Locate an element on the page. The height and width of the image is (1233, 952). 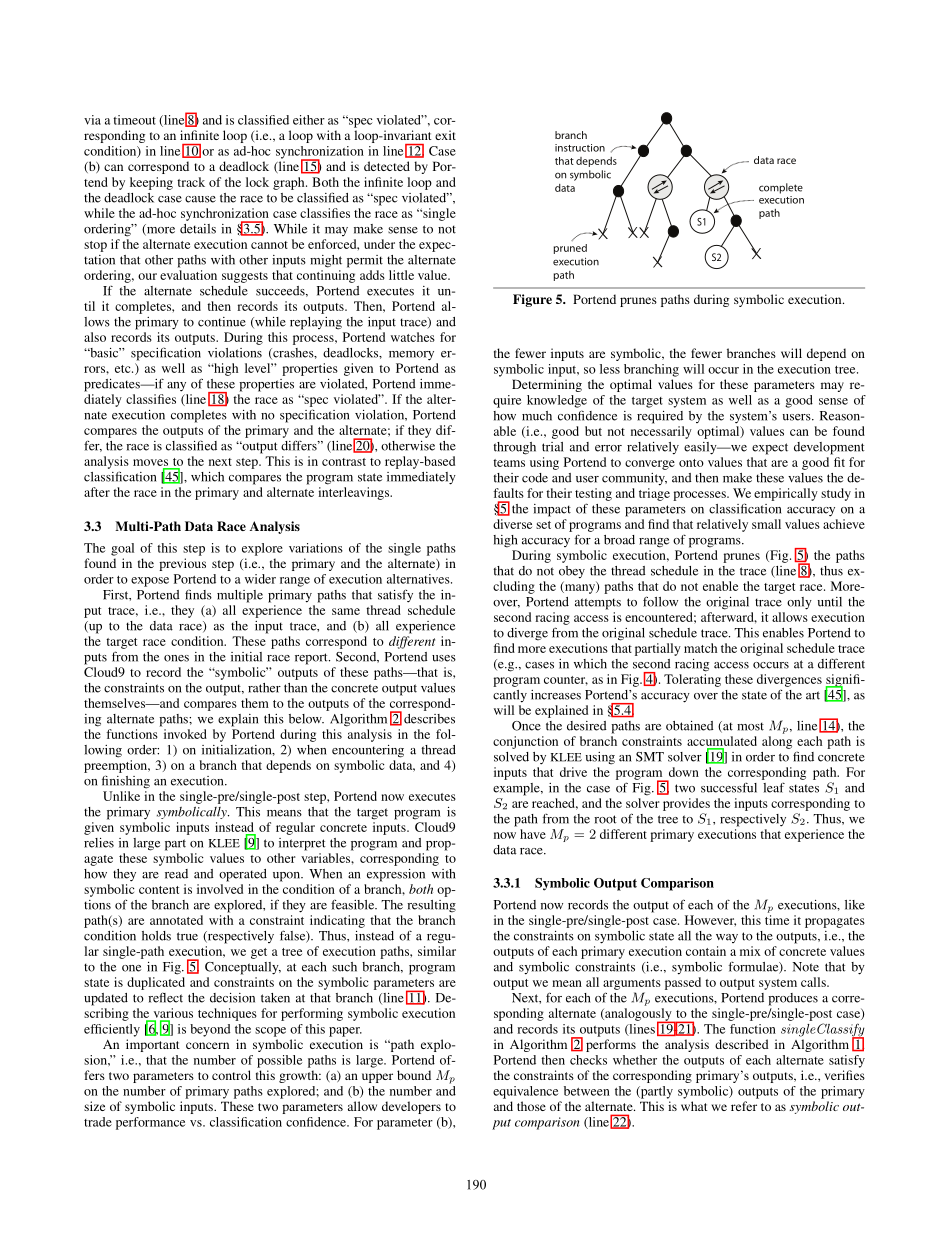
performance is located at coordinates (150, 1123).
